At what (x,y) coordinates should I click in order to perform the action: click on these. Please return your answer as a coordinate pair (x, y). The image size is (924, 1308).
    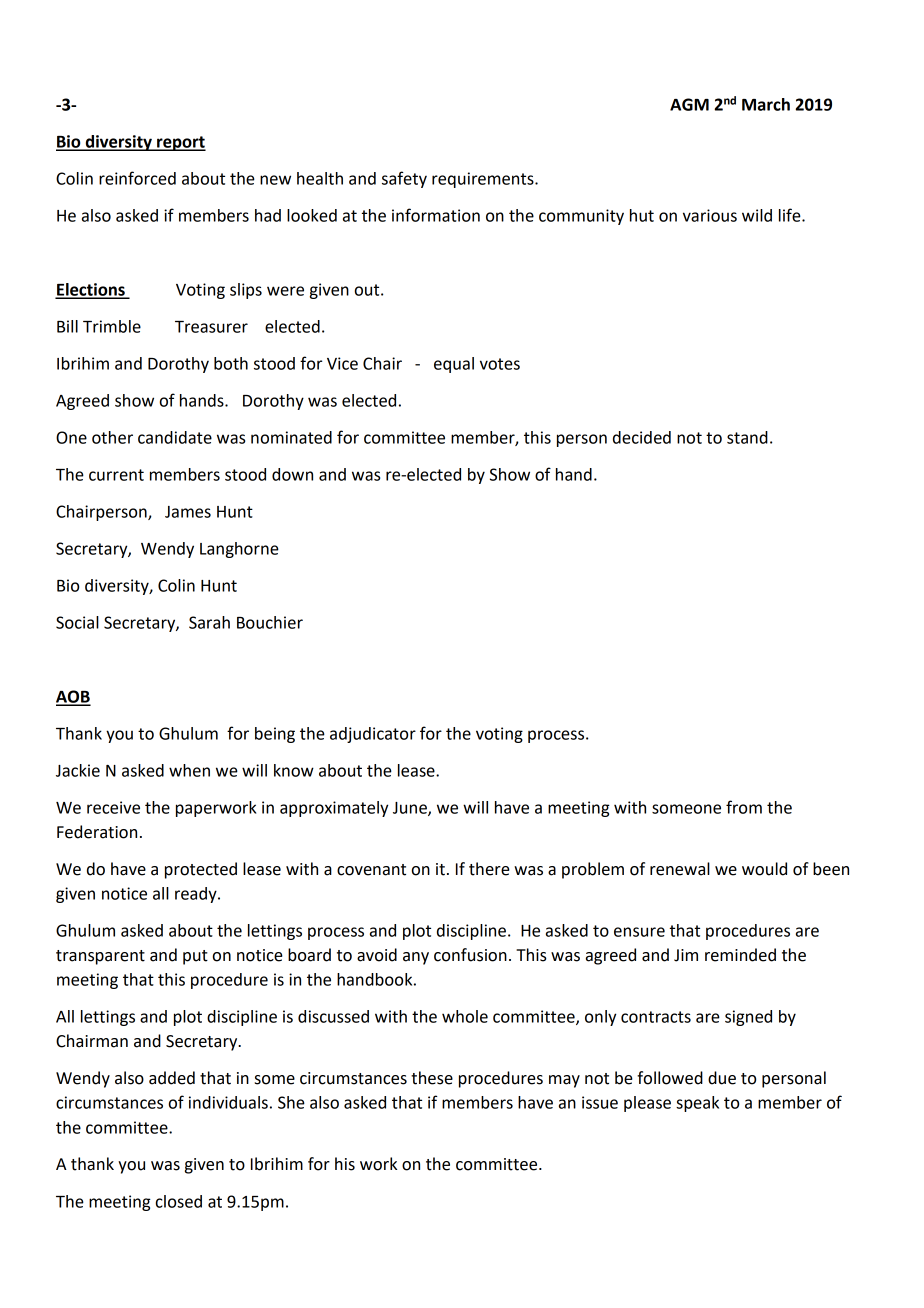
    Looking at the image, I should click on (432, 1078).
